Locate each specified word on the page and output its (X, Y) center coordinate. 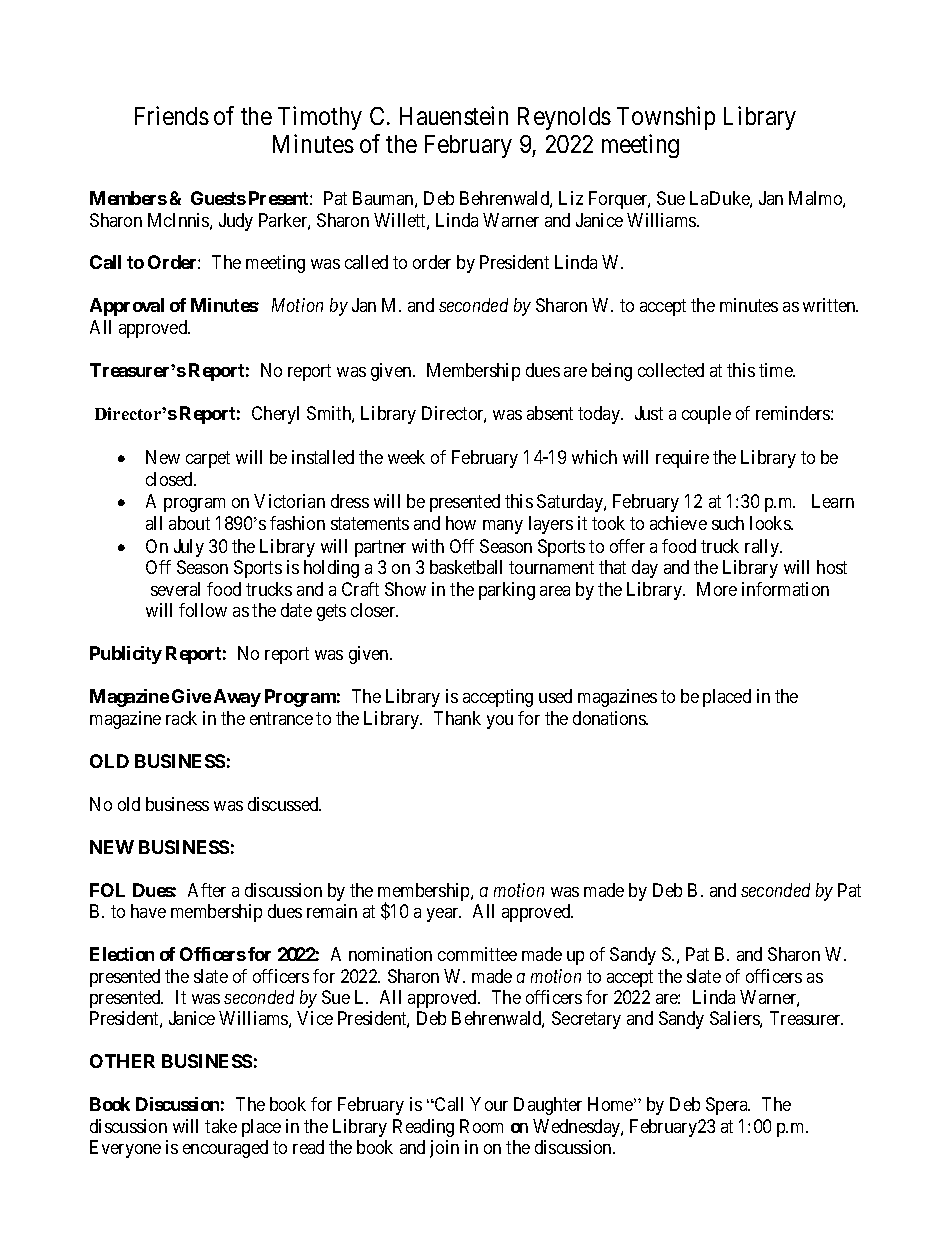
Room (481, 1126)
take (221, 1126)
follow (203, 610)
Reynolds (564, 118)
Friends (172, 115)
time (777, 370)
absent (550, 413)
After (207, 890)
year (444, 915)
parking (507, 591)
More (717, 589)
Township (666, 118)
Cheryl (275, 415)
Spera (728, 1106)
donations (610, 718)
